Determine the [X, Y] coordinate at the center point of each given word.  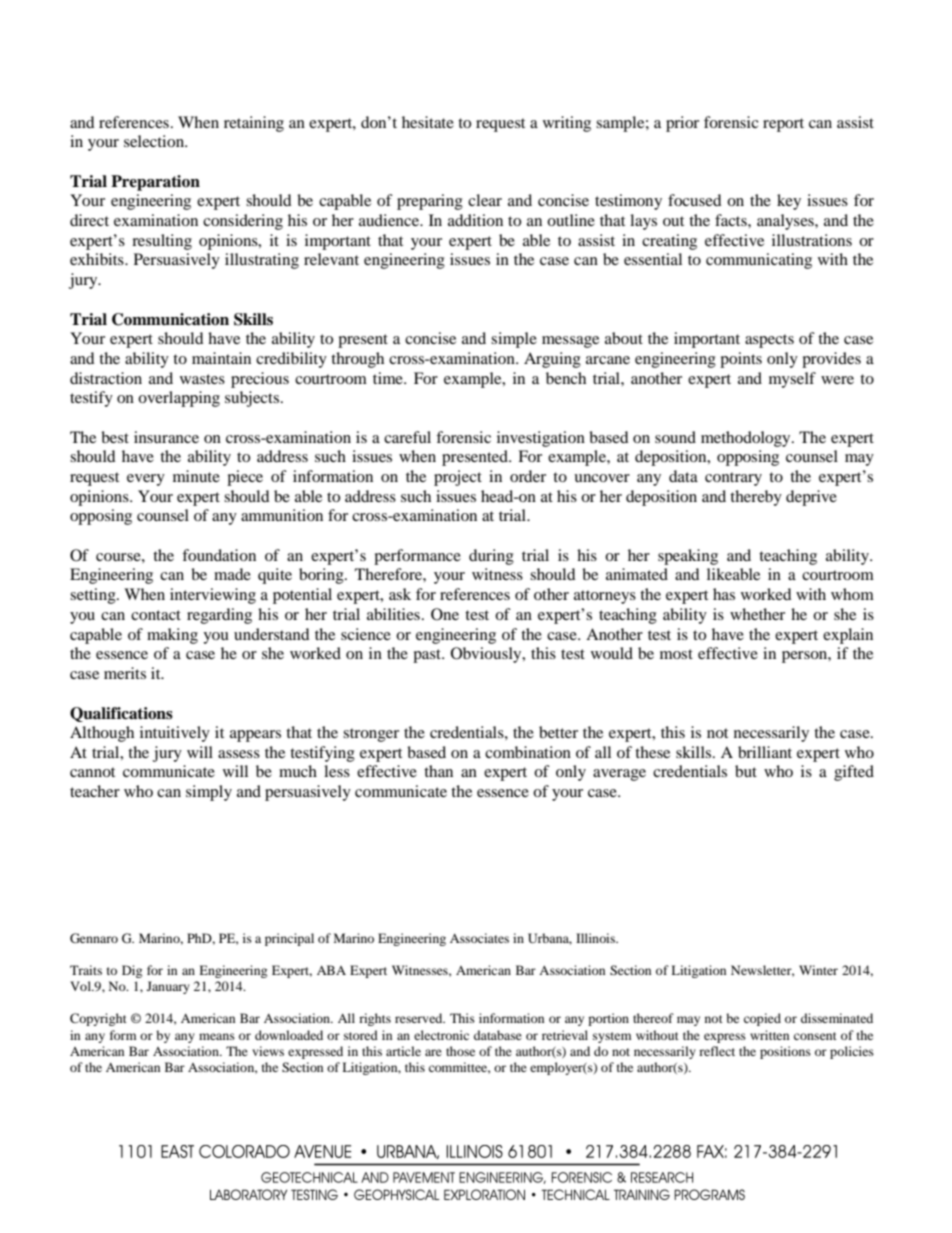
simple [514, 340]
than [438, 771]
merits [125, 673]
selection [155, 141]
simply [209, 793]
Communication [170, 319]
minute [196, 476]
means [217, 1036]
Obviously [487, 655]
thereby [756, 498]
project [458, 478]
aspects [769, 341]
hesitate [428, 122]
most [676, 654]
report [783, 125]
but [746, 771]
